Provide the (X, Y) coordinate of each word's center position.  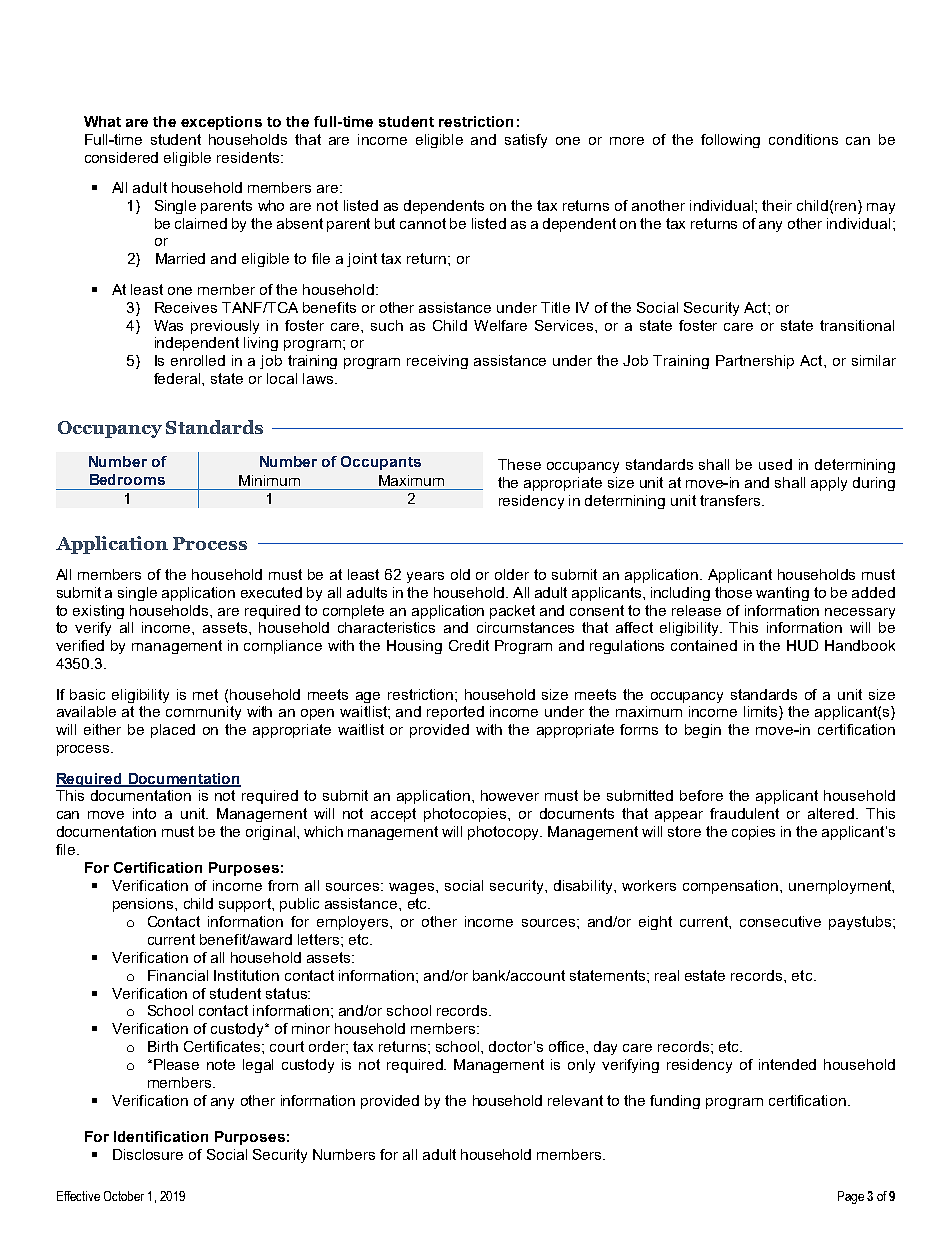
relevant (575, 1100)
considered (121, 157)
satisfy (526, 141)
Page (851, 1197)
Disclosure (148, 1154)
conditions (803, 139)
